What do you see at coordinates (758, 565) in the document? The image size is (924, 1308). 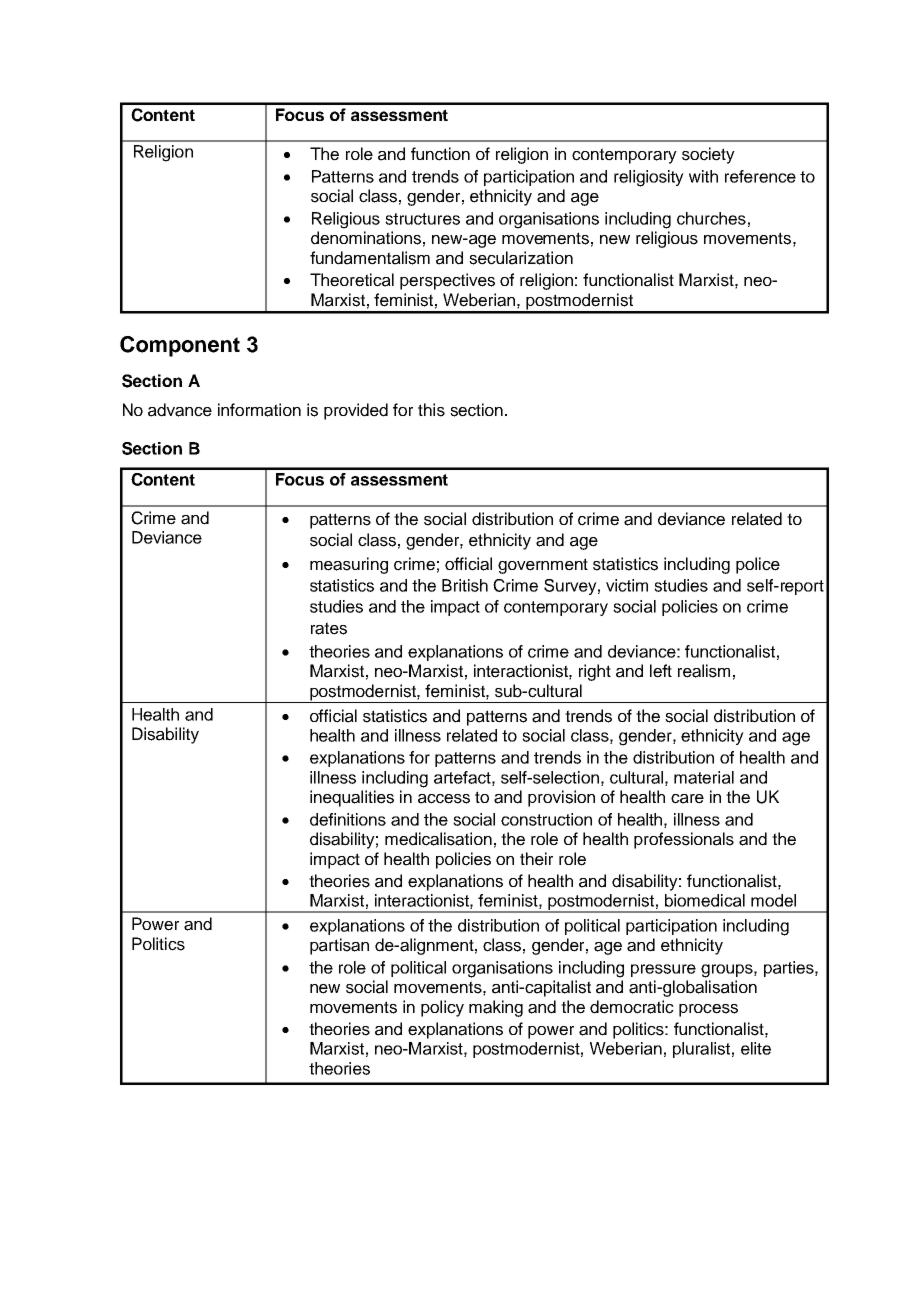 I see `police` at bounding box center [758, 565].
